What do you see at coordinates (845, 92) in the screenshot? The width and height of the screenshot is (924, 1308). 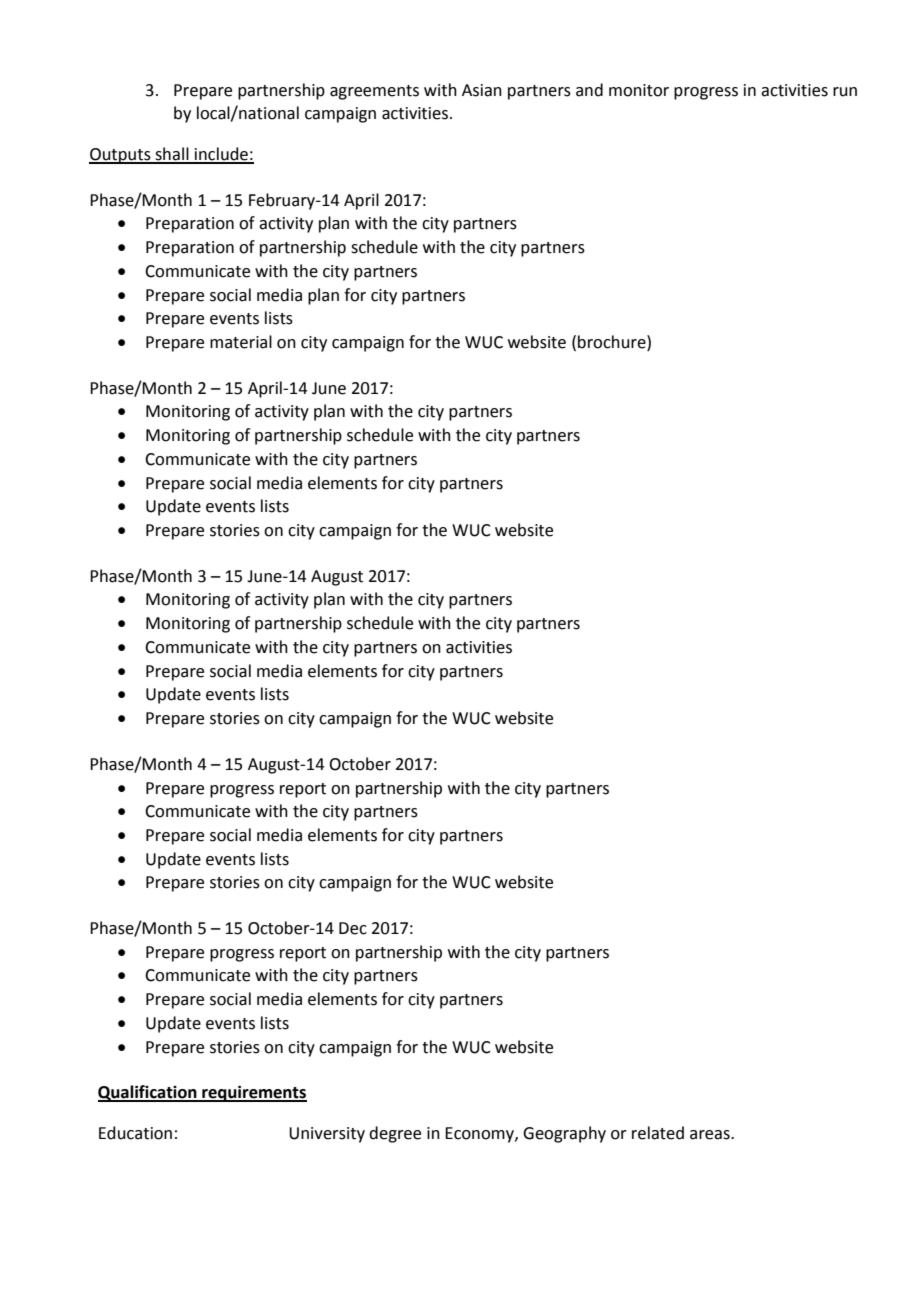 I see `run` at bounding box center [845, 92].
